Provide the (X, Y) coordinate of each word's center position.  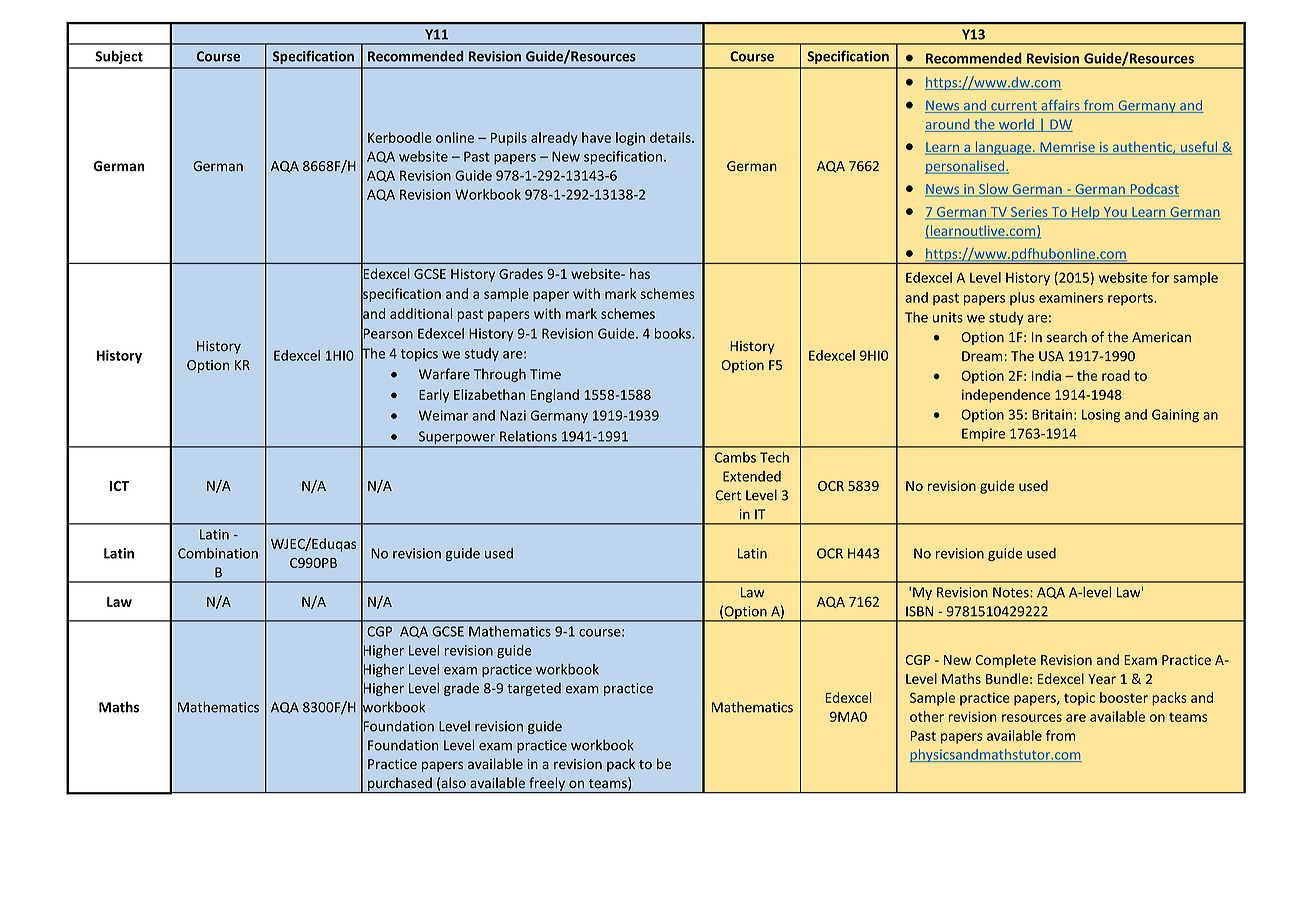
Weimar (443, 415)
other (927, 716)
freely (547, 785)
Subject (119, 57)
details (671, 137)
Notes (1012, 592)
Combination (218, 553)
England (555, 396)
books (674, 333)
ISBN (919, 611)
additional (421, 313)
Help (1086, 213)
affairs (1060, 106)
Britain (1052, 414)
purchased (400, 785)
